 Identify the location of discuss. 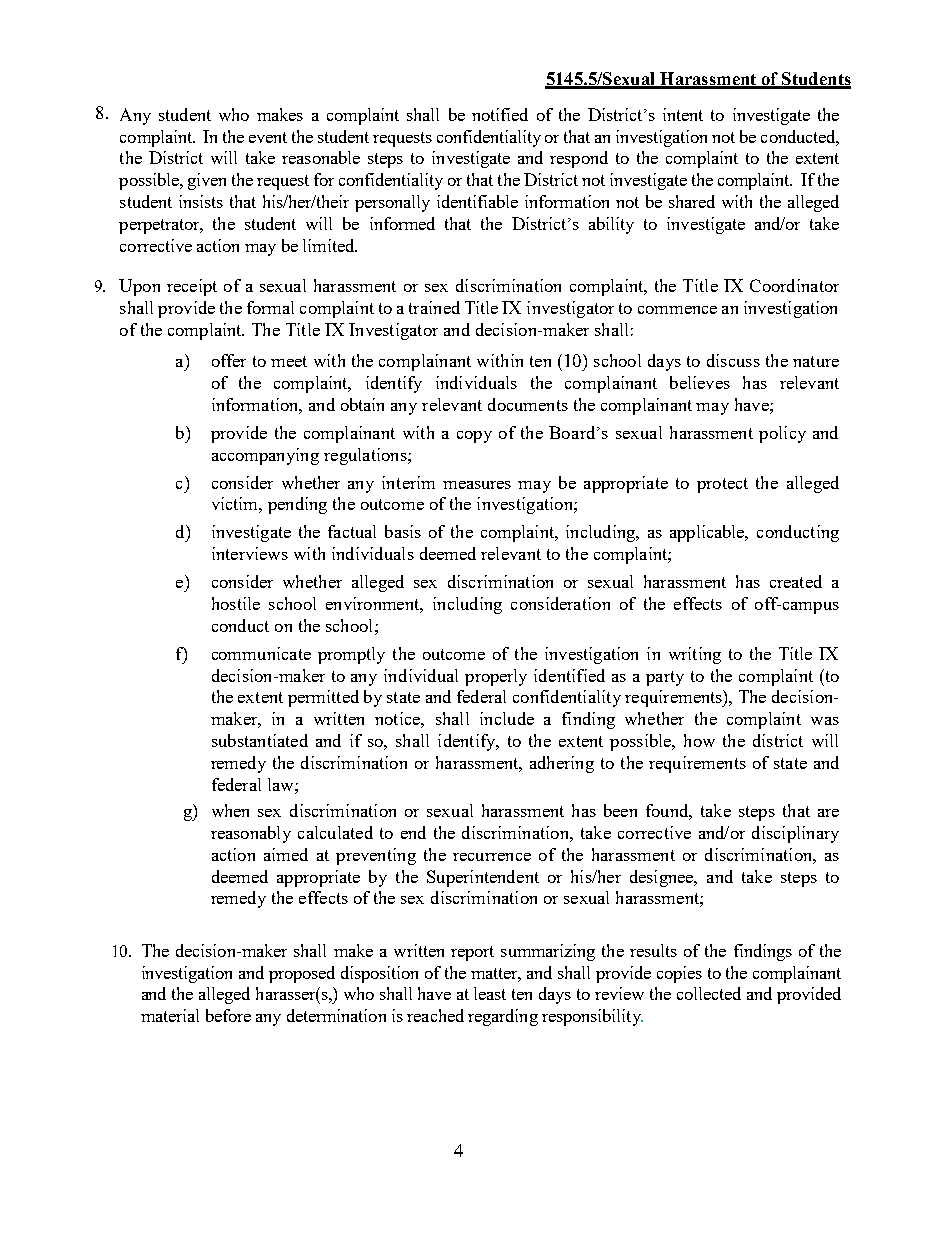
(733, 360).
